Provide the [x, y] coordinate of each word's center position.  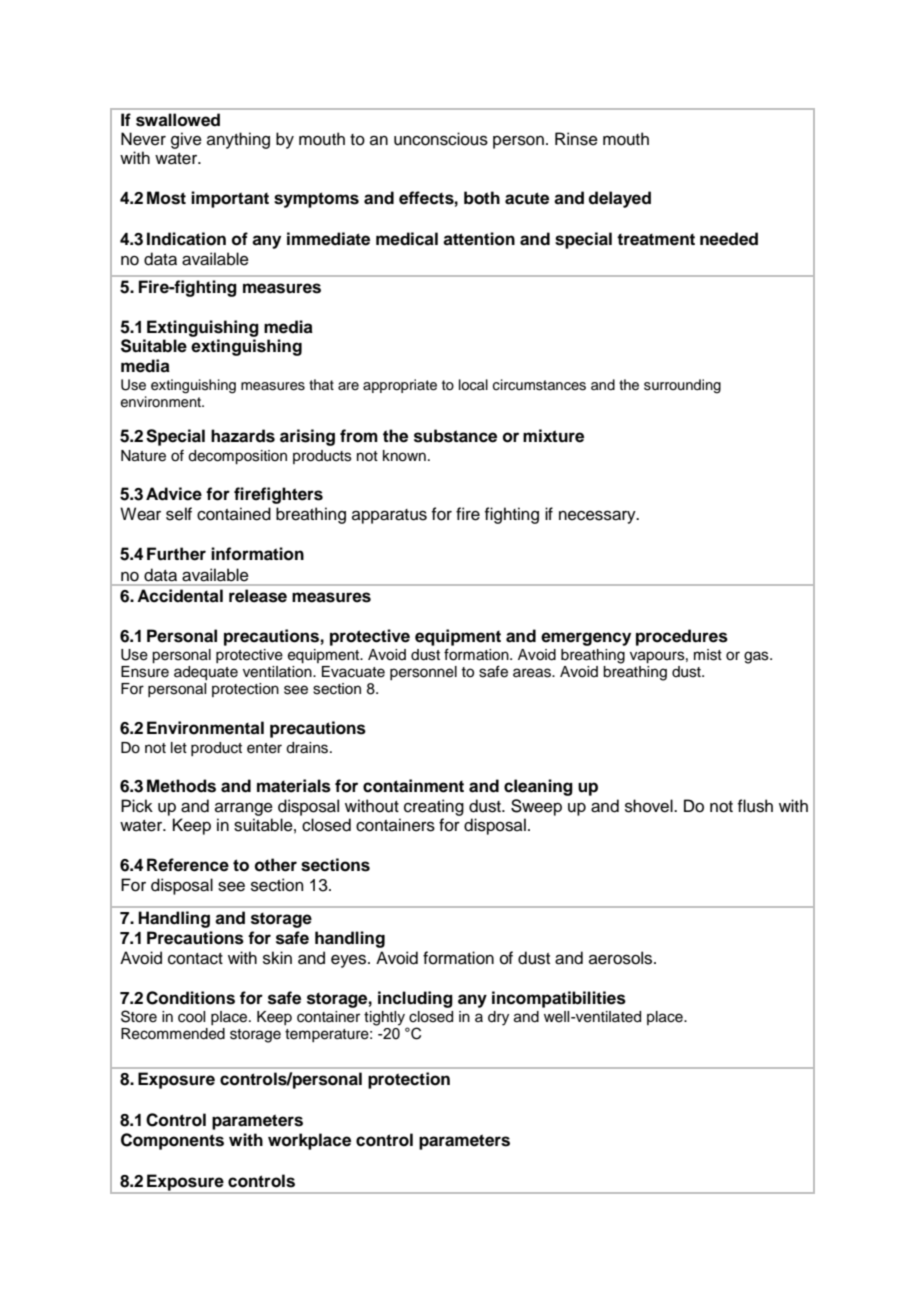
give [186, 140]
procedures [682, 637]
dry [498, 1018]
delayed [619, 199]
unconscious [441, 139]
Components [172, 1141]
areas [533, 673]
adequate [206, 673]
